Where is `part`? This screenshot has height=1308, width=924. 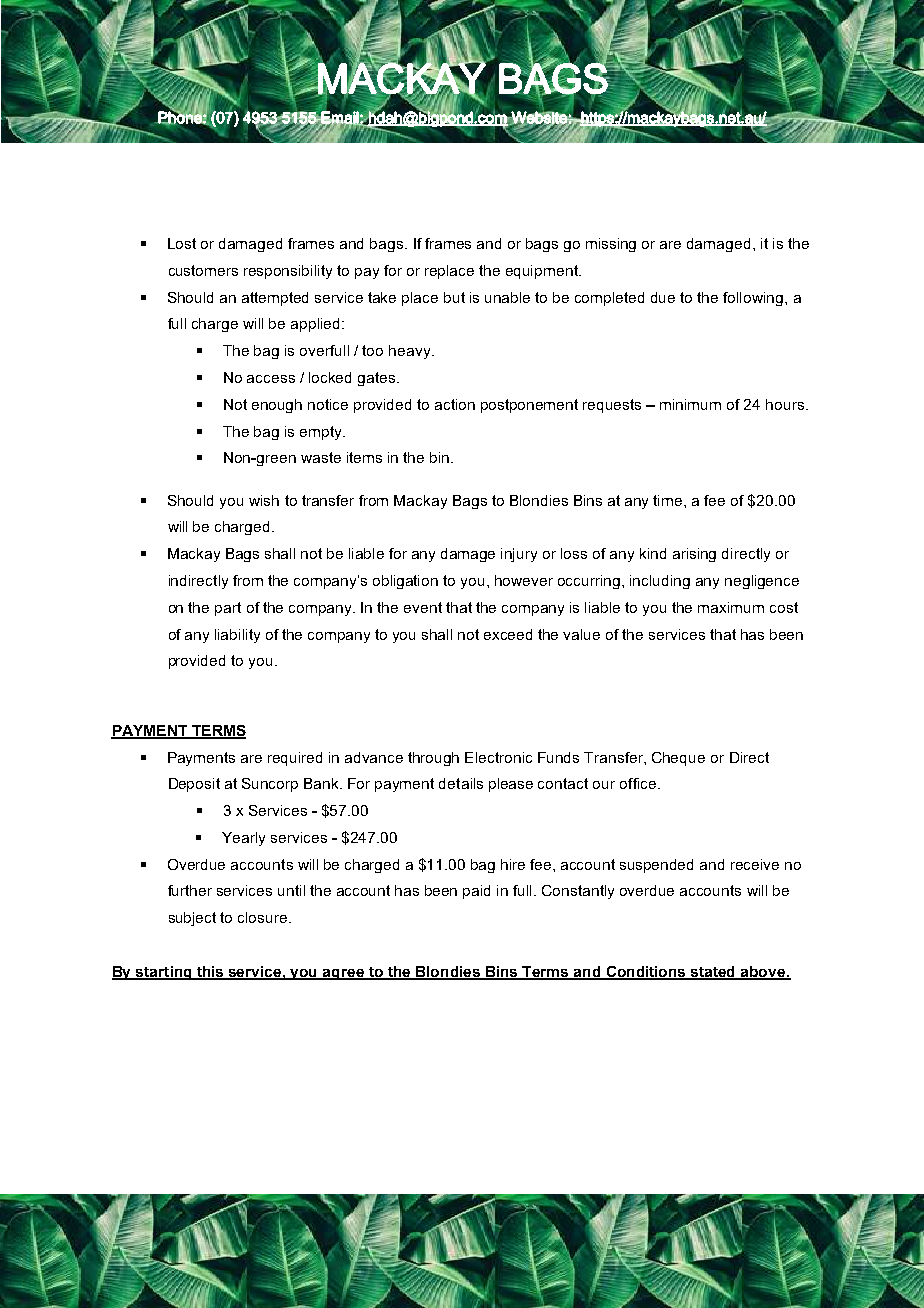
part is located at coordinates (228, 609).
